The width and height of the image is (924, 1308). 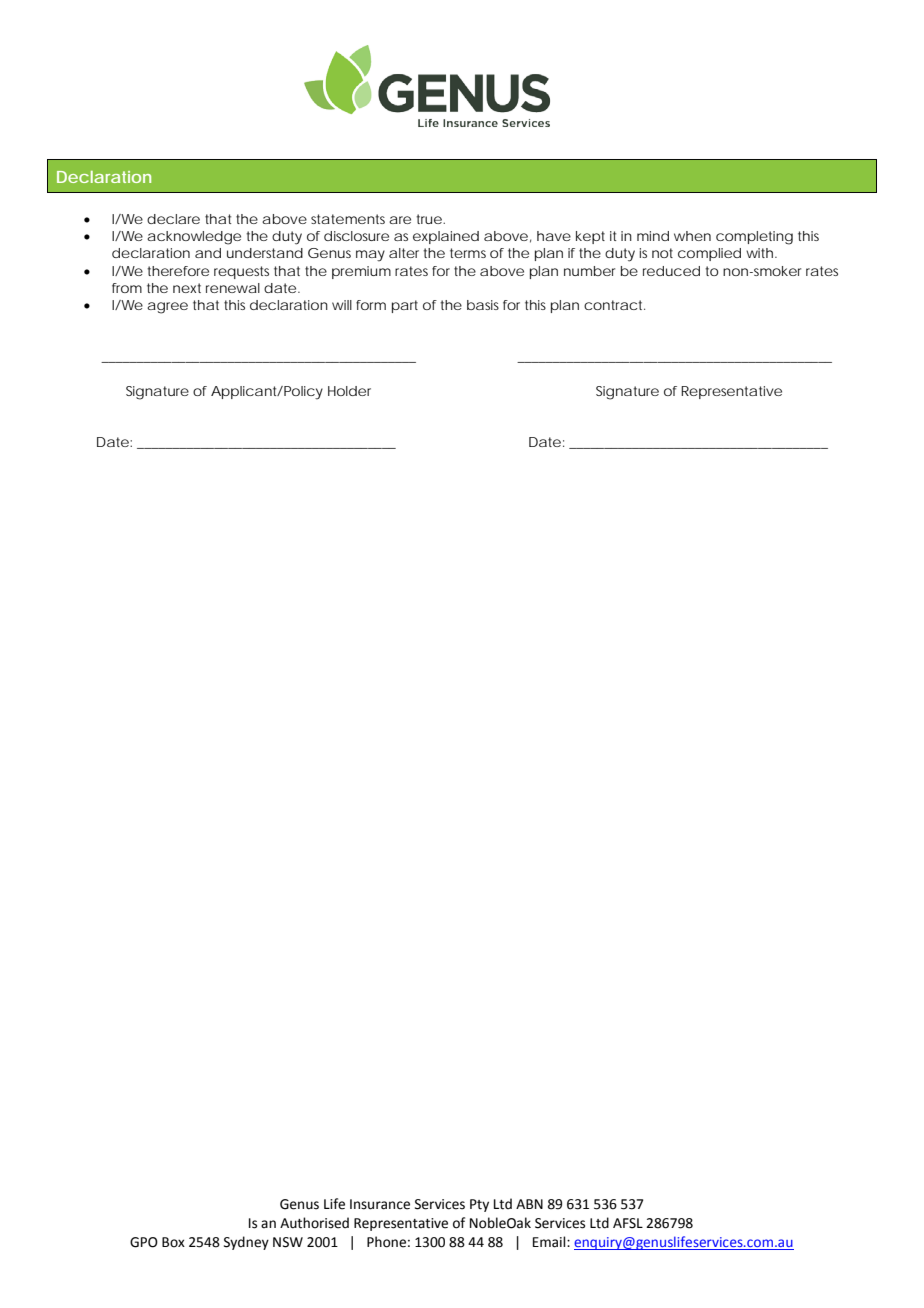 What do you see at coordinates (479, 1205) in the image?
I see `Pty` at bounding box center [479, 1205].
